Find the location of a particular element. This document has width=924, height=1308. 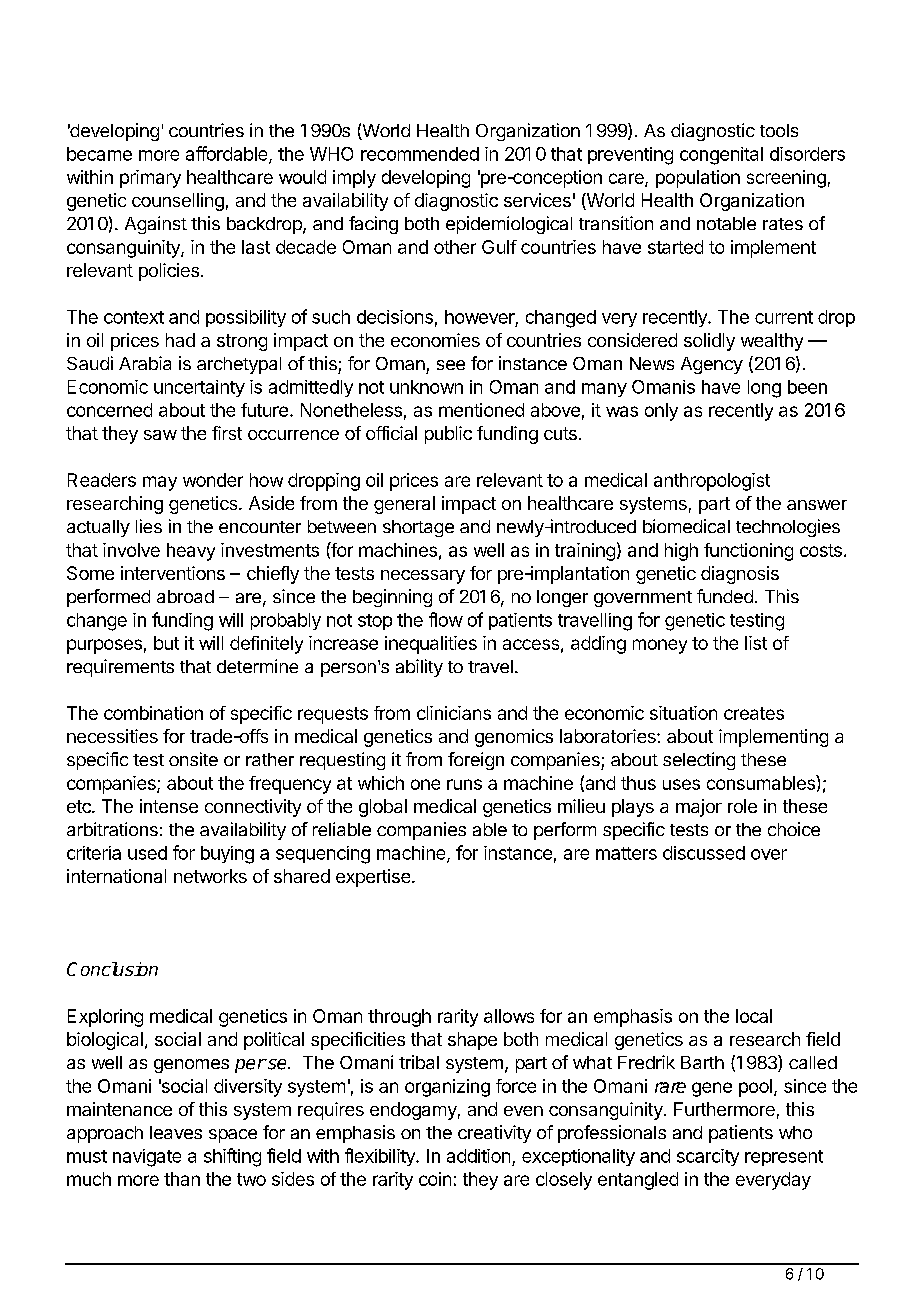

may is located at coordinates (160, 483).
